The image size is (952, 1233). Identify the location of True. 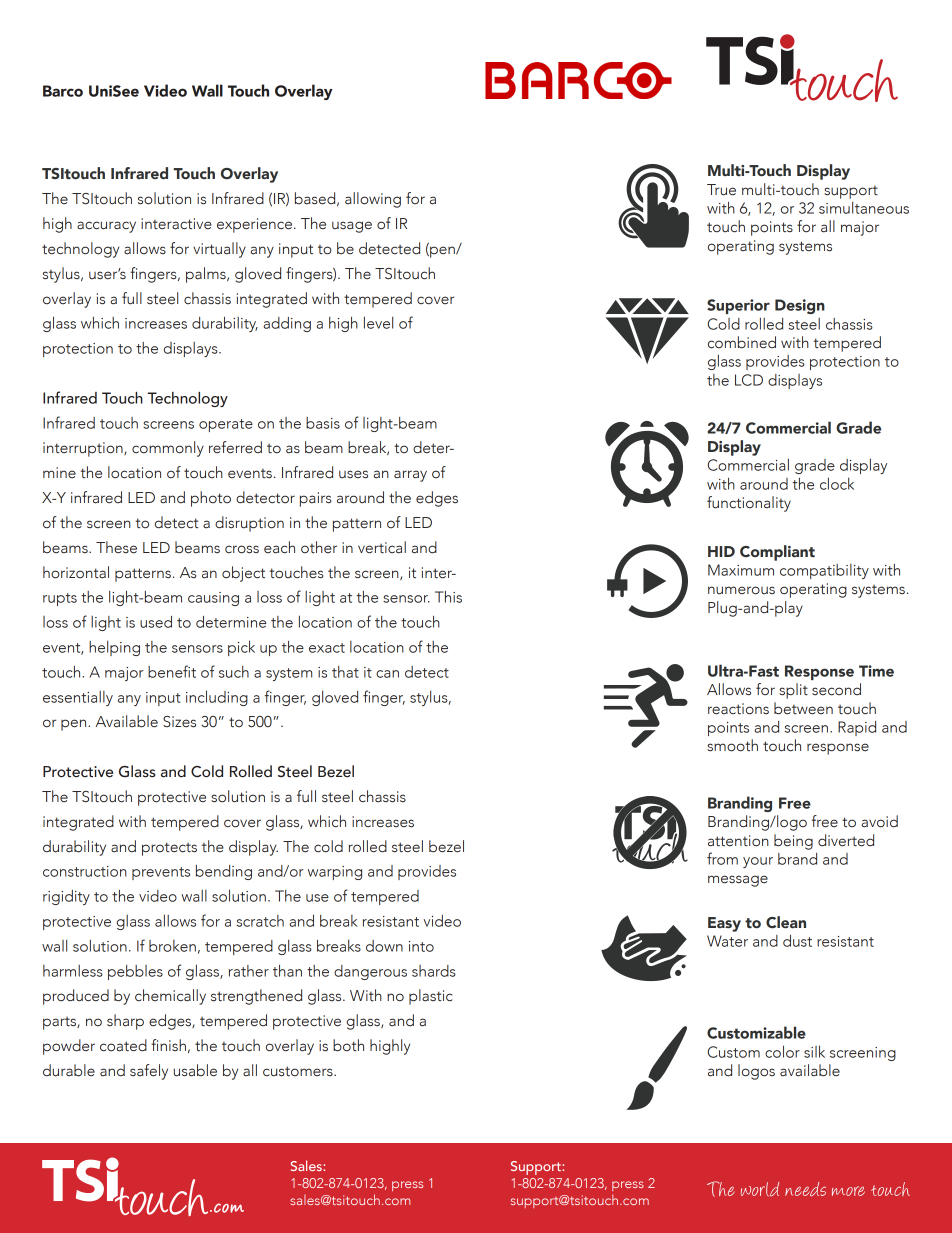
(721, 190).
